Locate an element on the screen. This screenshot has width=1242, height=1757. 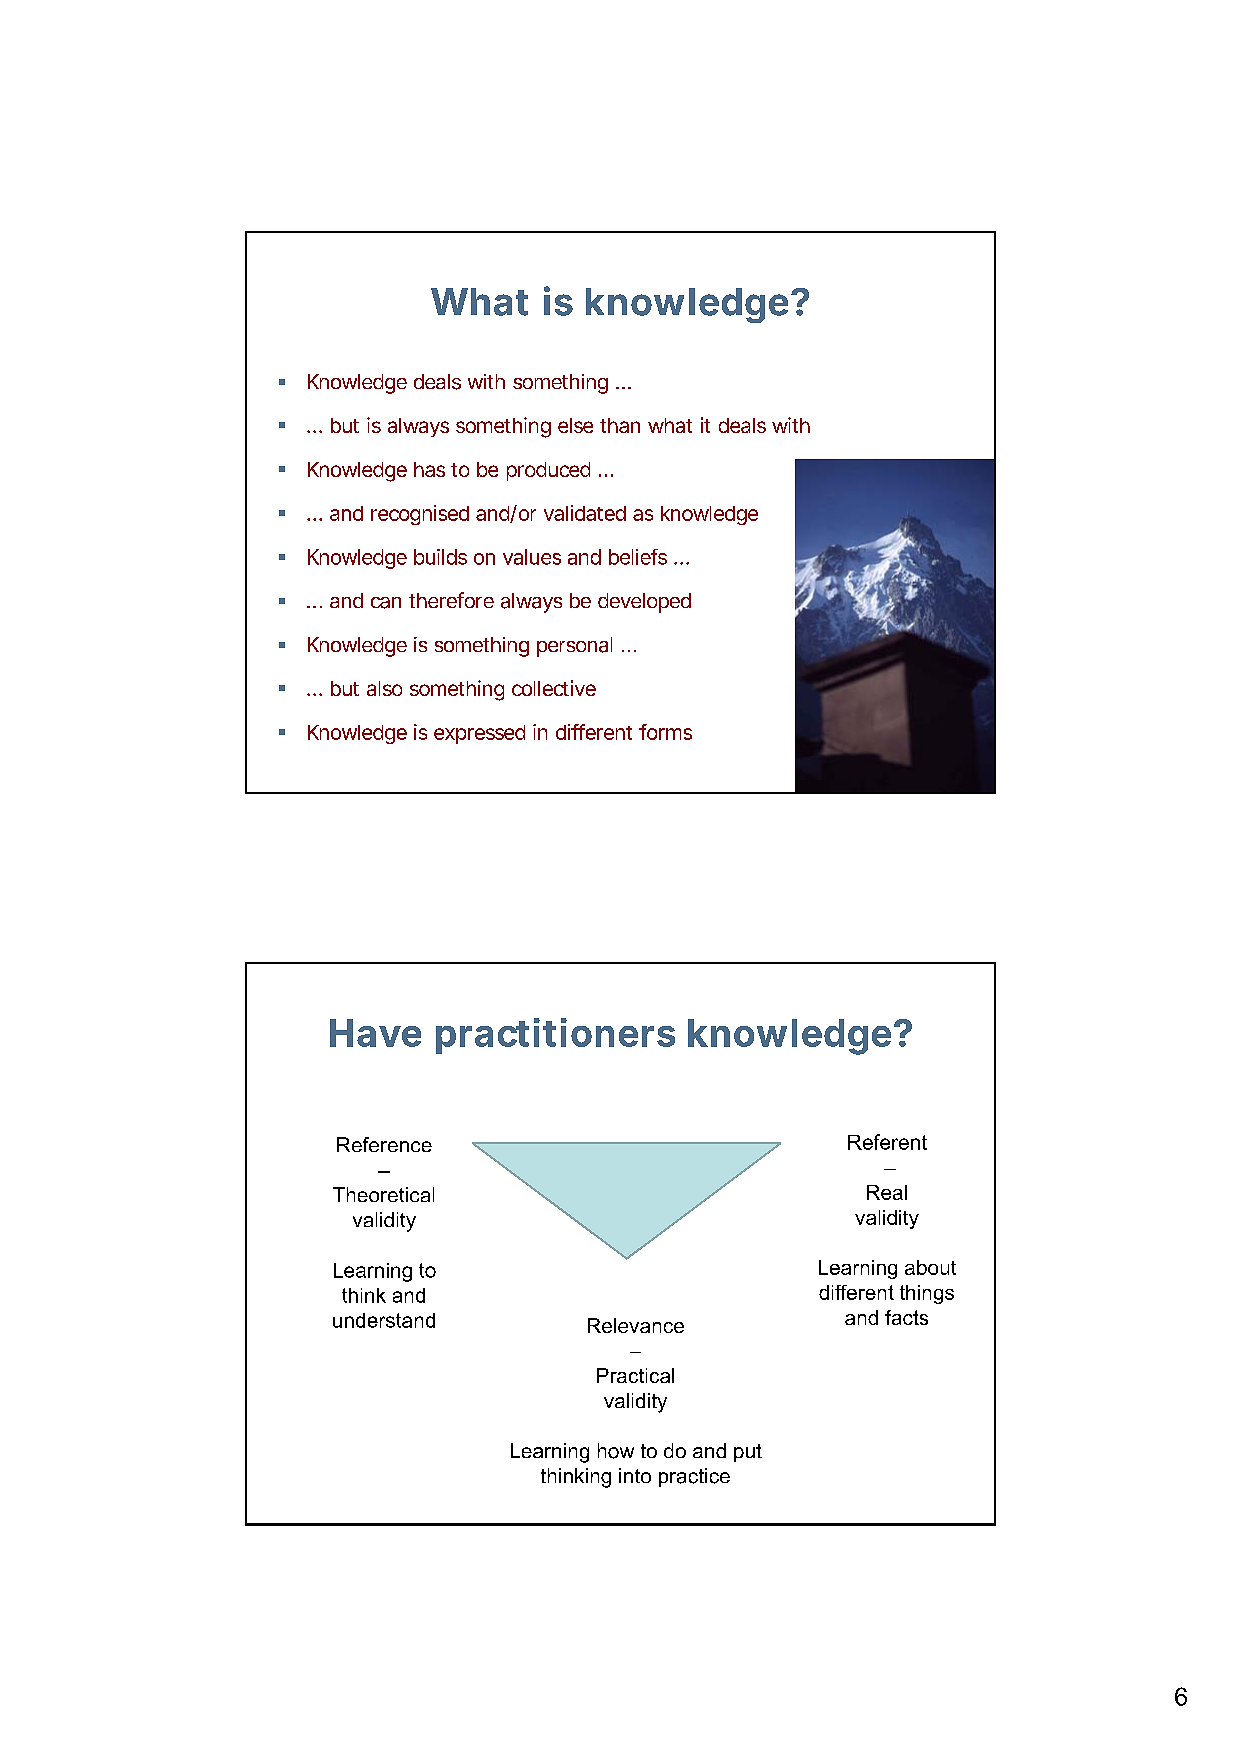
has is located at coordinates (429, 469).
